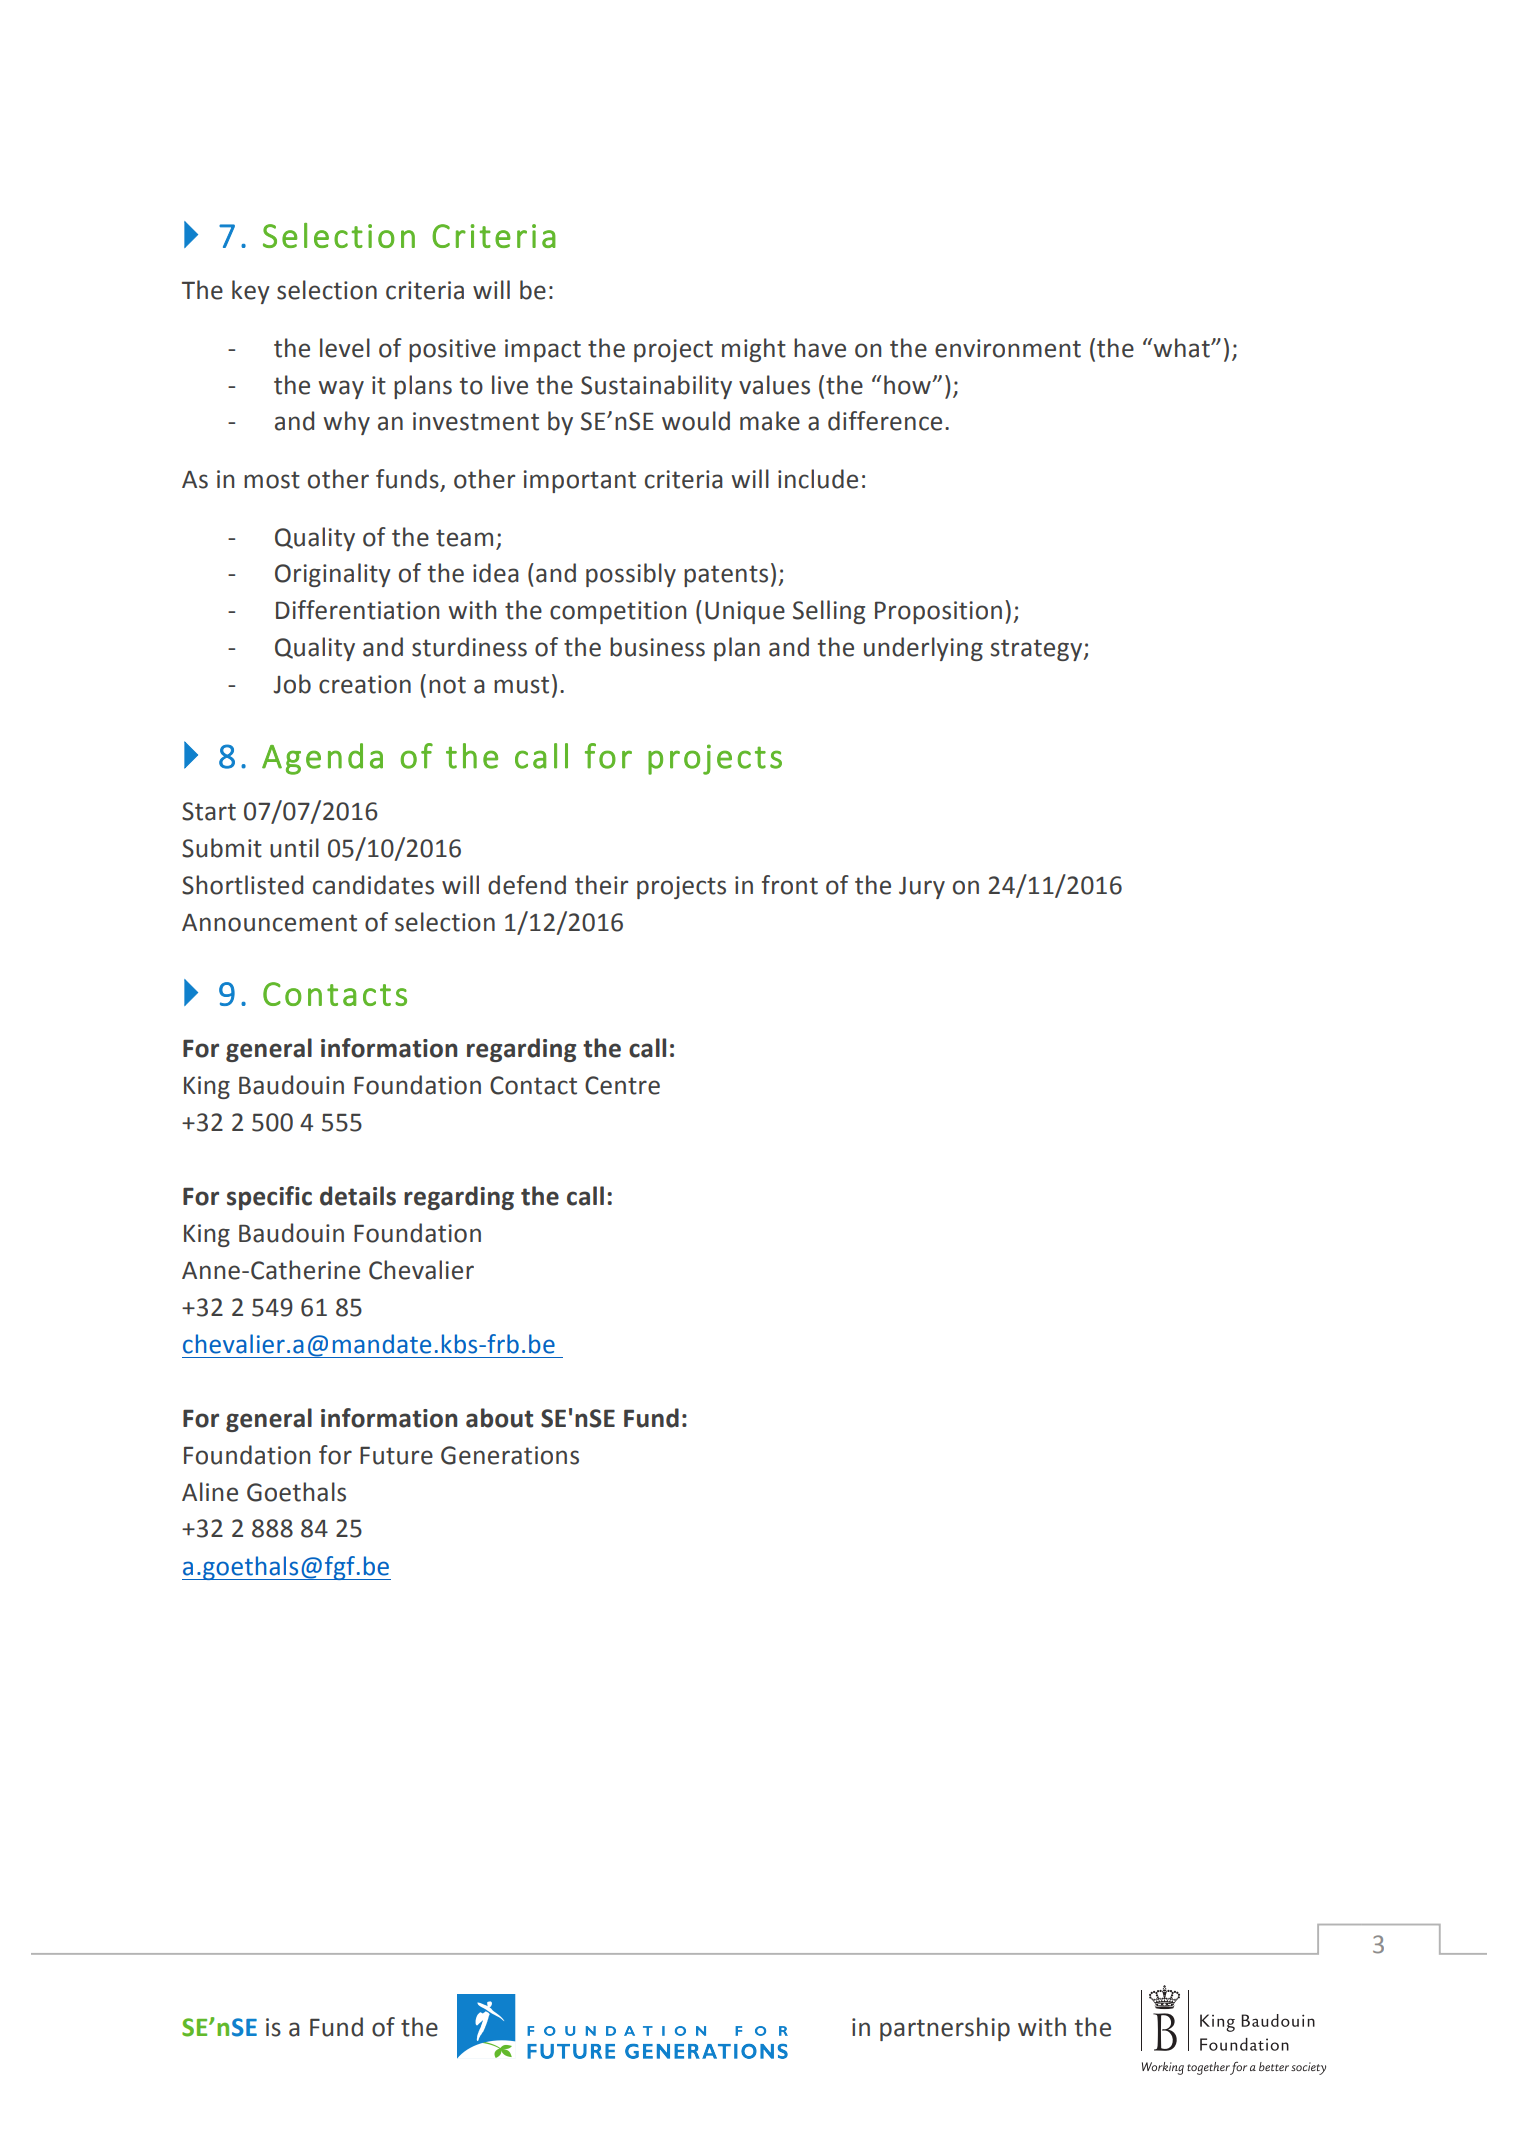  What do you see at coordinates (922, 888) in the image?
I see `Jury` at bounding box center [922, 888].
